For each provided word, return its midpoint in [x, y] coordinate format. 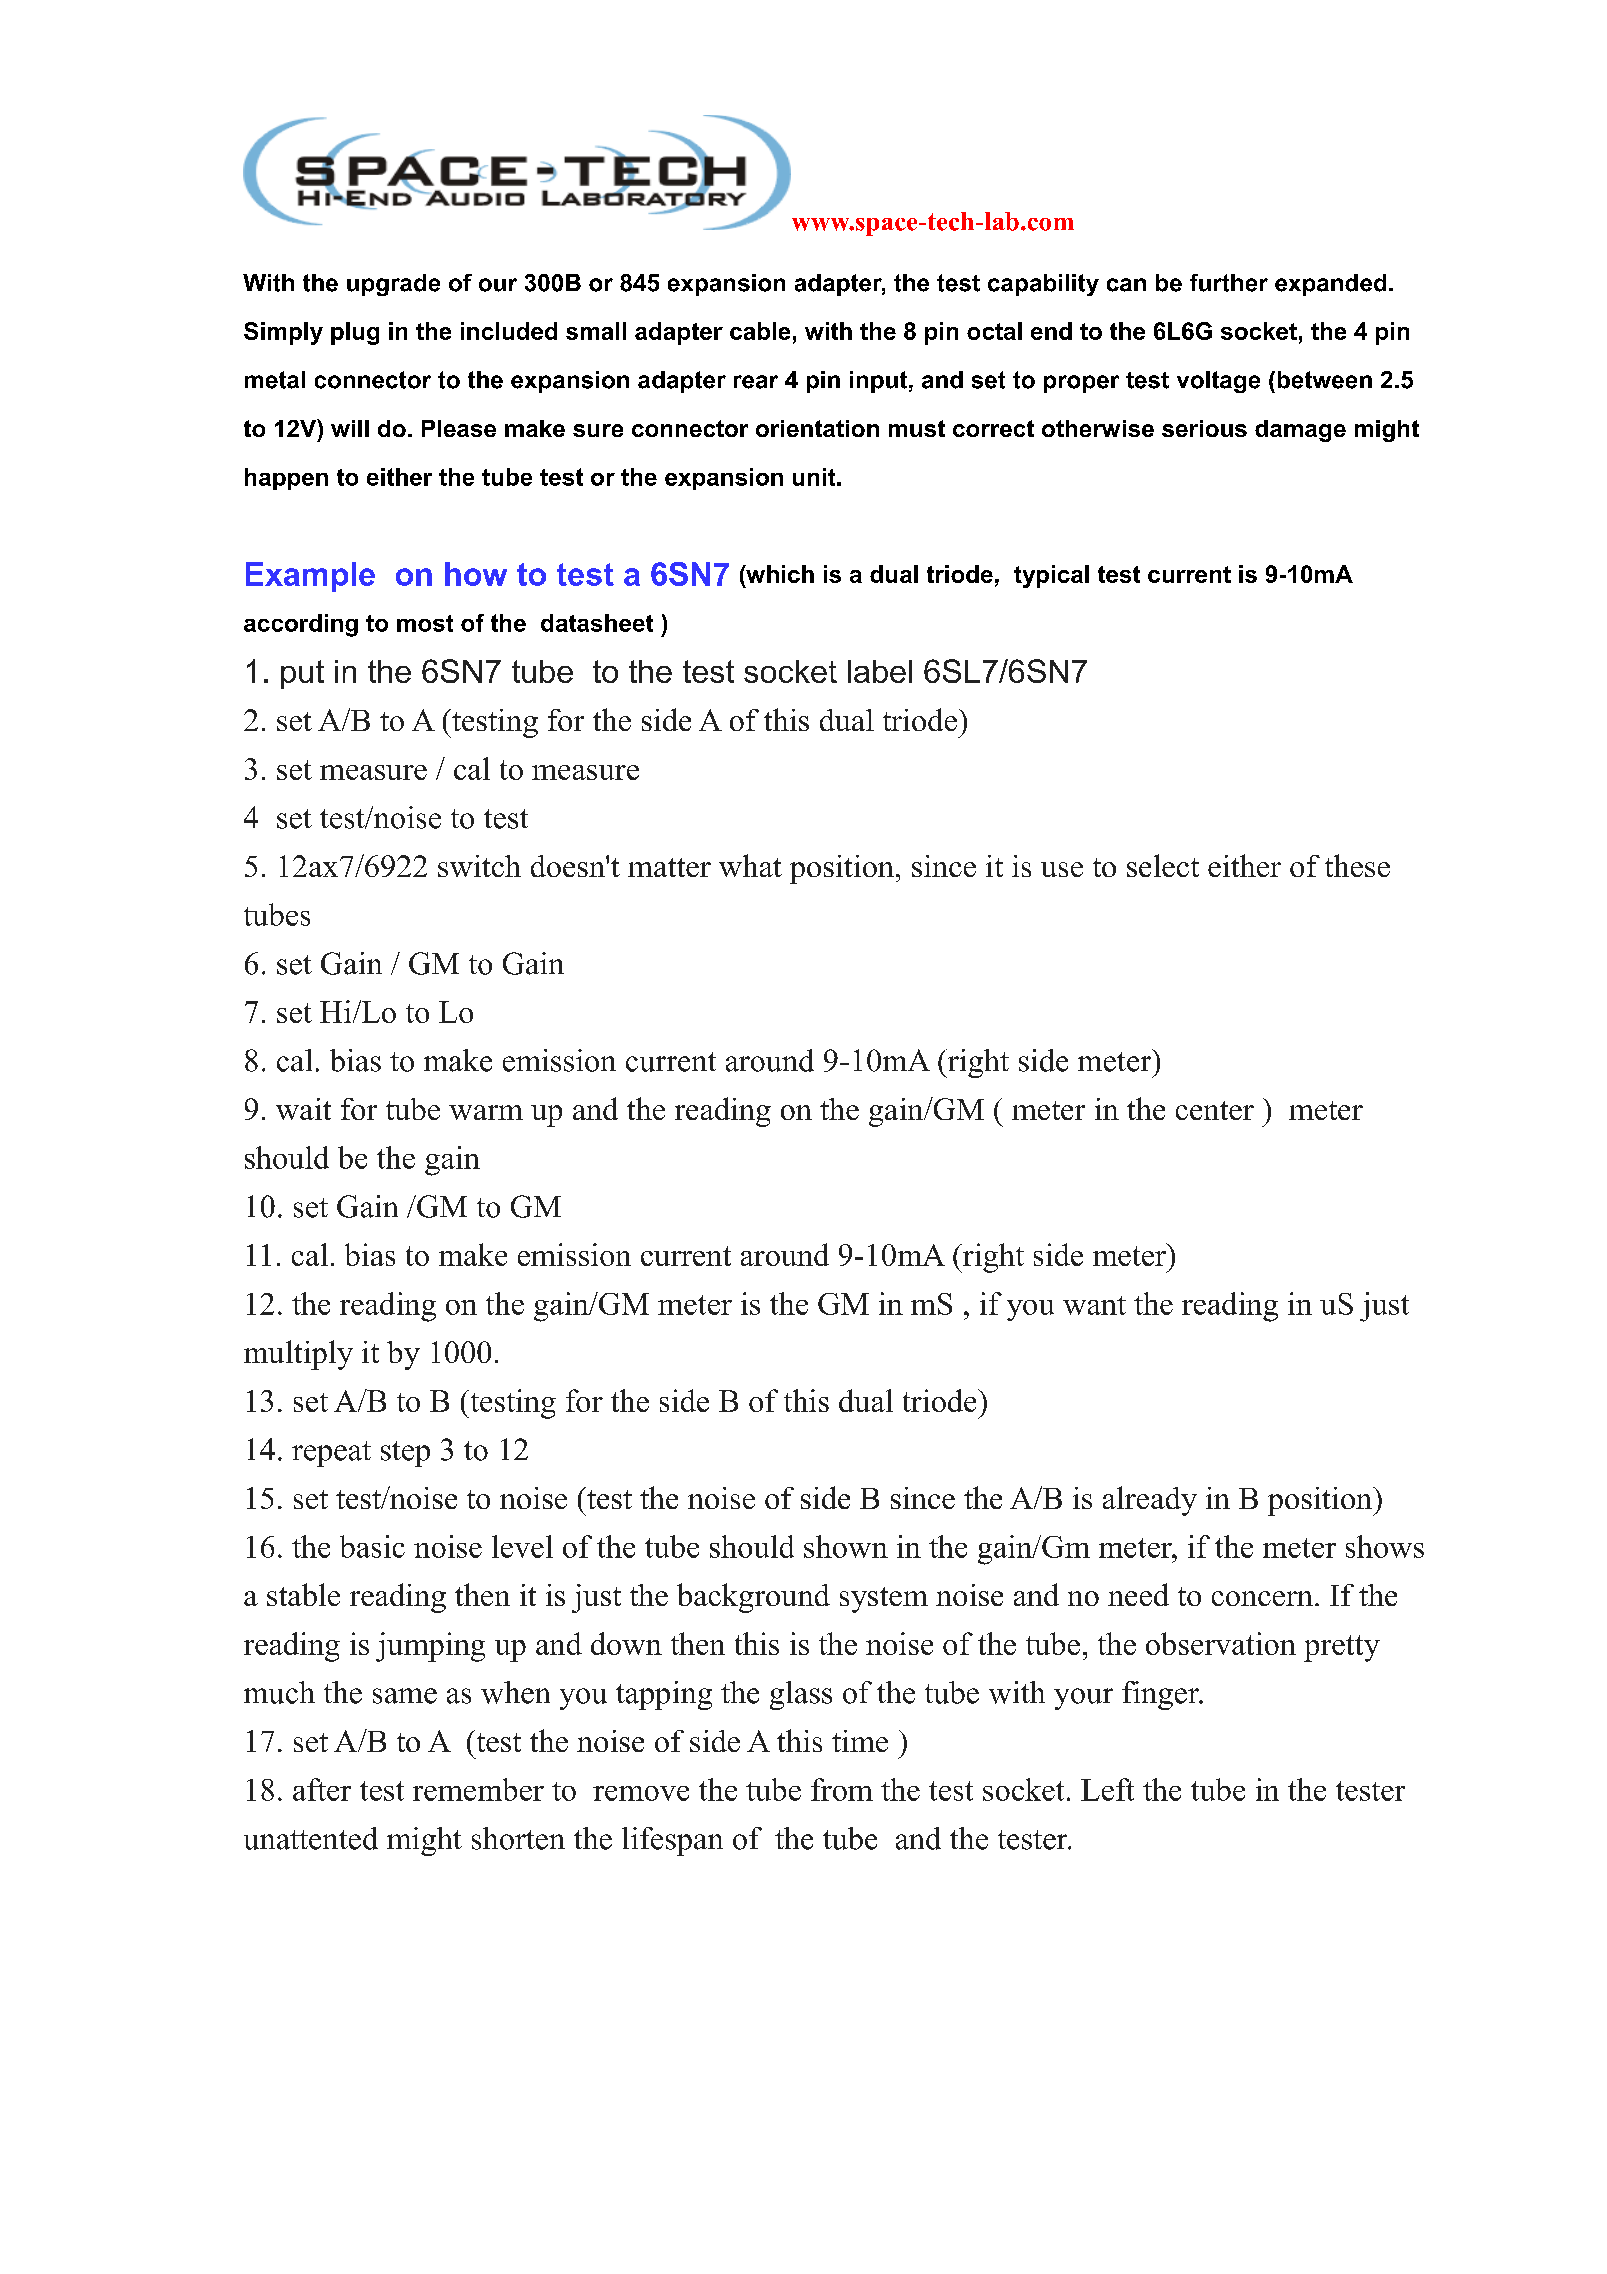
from [842, 1789]
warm [486, 1112]
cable [760, 331]
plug [355, 333]
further [1229, 283]
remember [478, 1789]
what [750, 865]
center [1215, 1110]
